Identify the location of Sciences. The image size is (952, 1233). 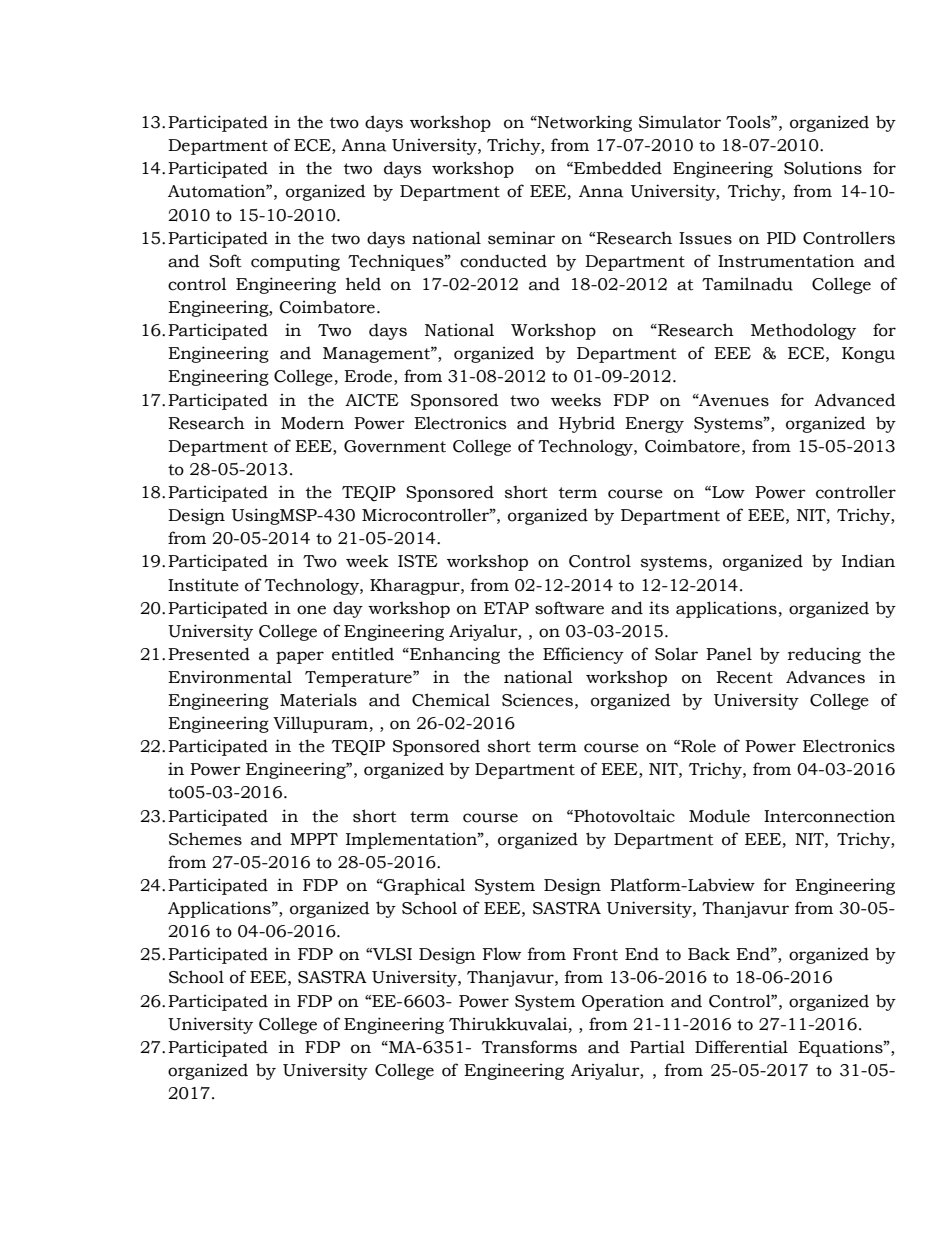
(537, 700).
